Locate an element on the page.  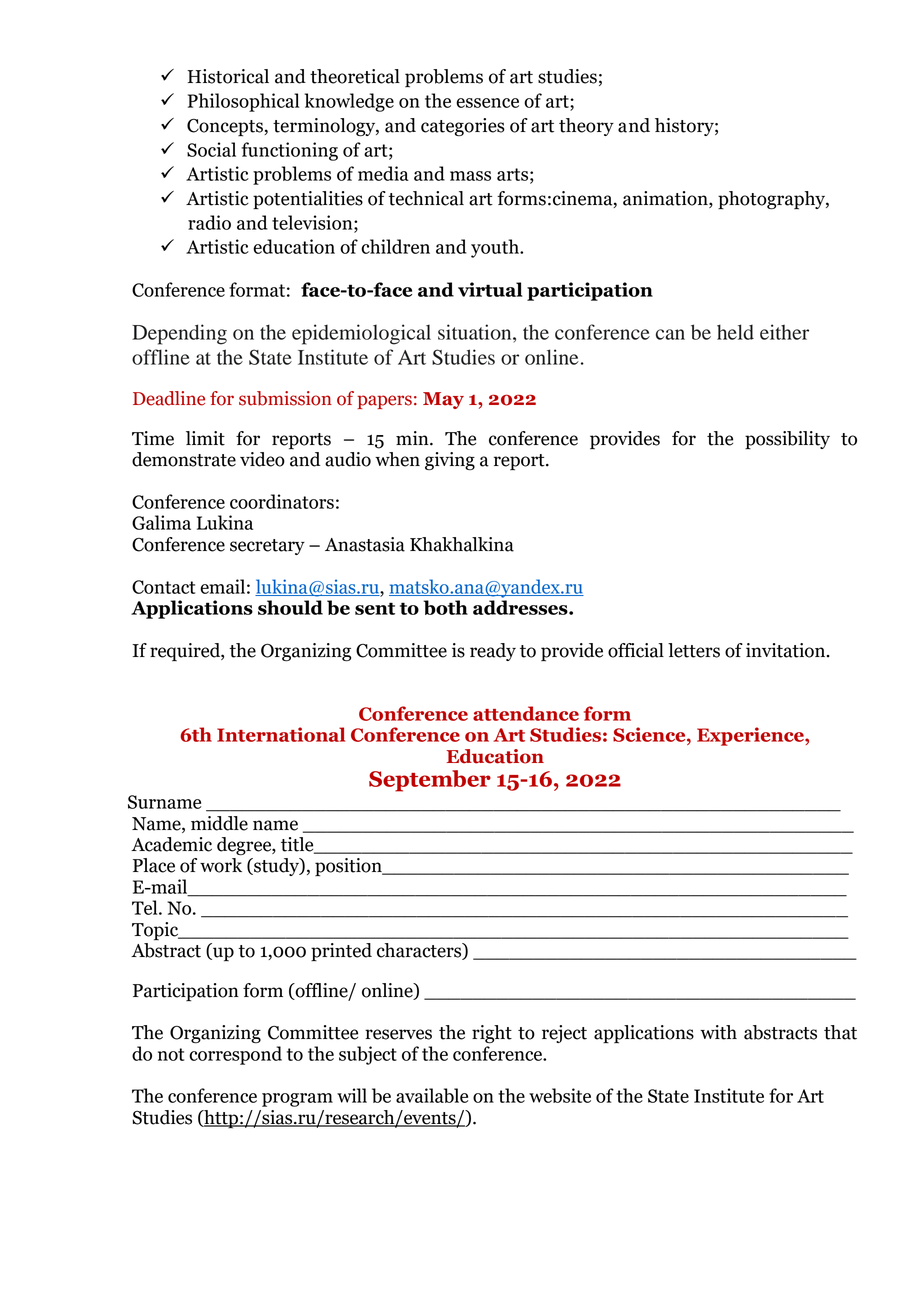
right is located at coordinates (492, 1034).
